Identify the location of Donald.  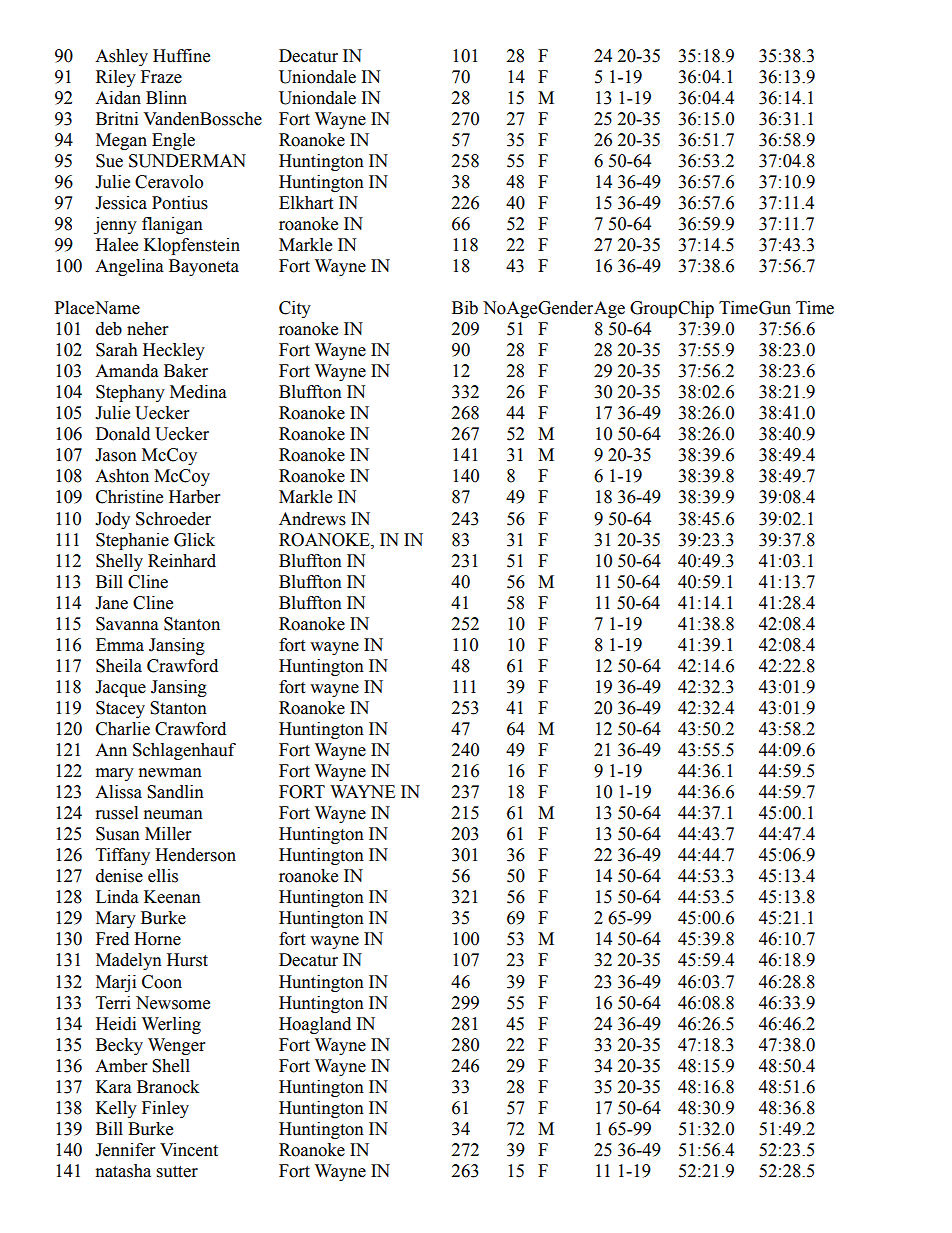
(123, 434).
